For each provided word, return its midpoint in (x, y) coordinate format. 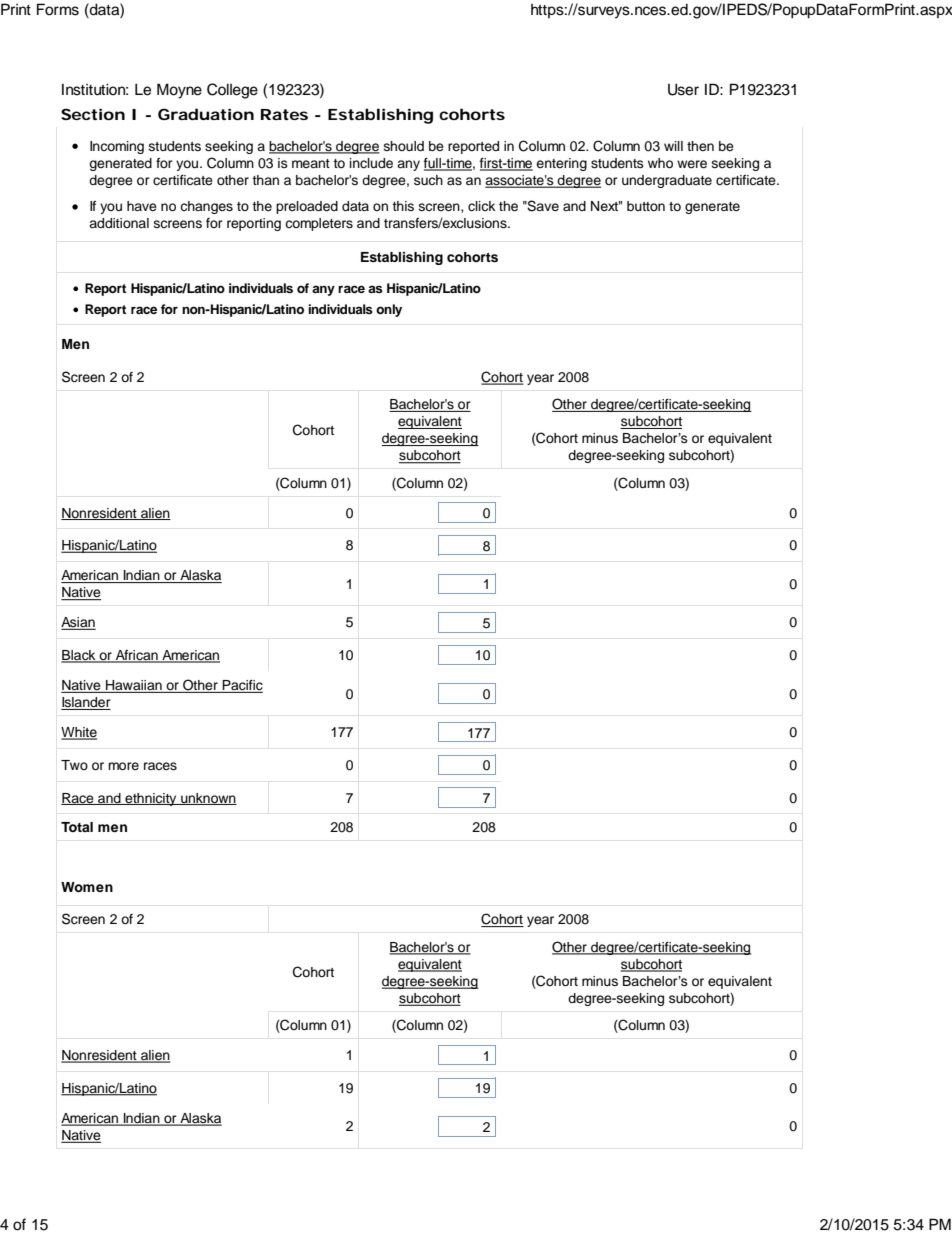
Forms (58, 9)
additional (119, 223)
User (683, 89)
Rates (284, 114)
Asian (78, 623)
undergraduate (667, 181)
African (137, 656)
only (389, 310)
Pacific (241, 686)
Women (87, 887)
